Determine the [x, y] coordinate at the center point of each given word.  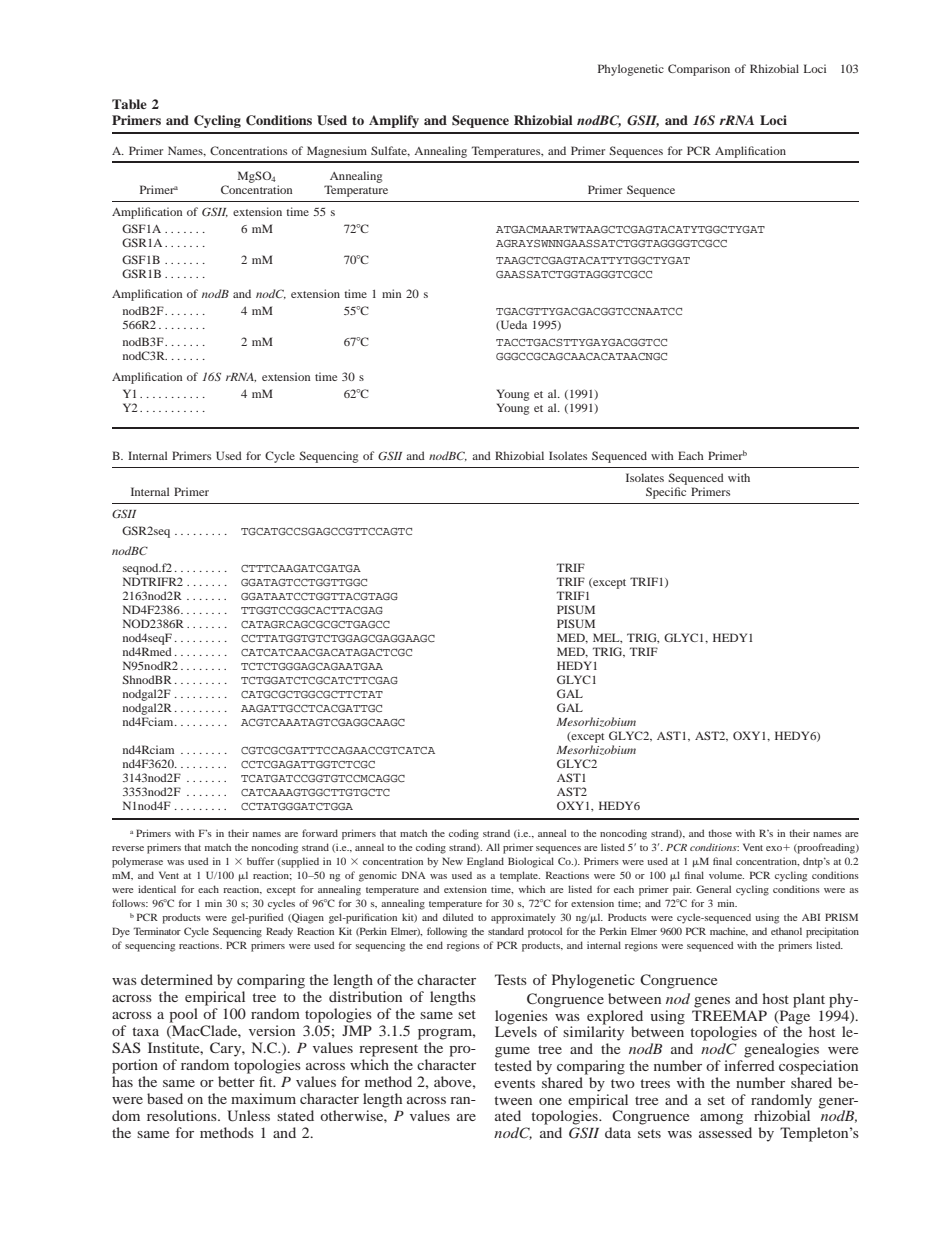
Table [129, 104]
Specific [666, 493]
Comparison [699, 70]
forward [320, 833]
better [236, 1081]
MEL [607, 638]
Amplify [394, 121]
